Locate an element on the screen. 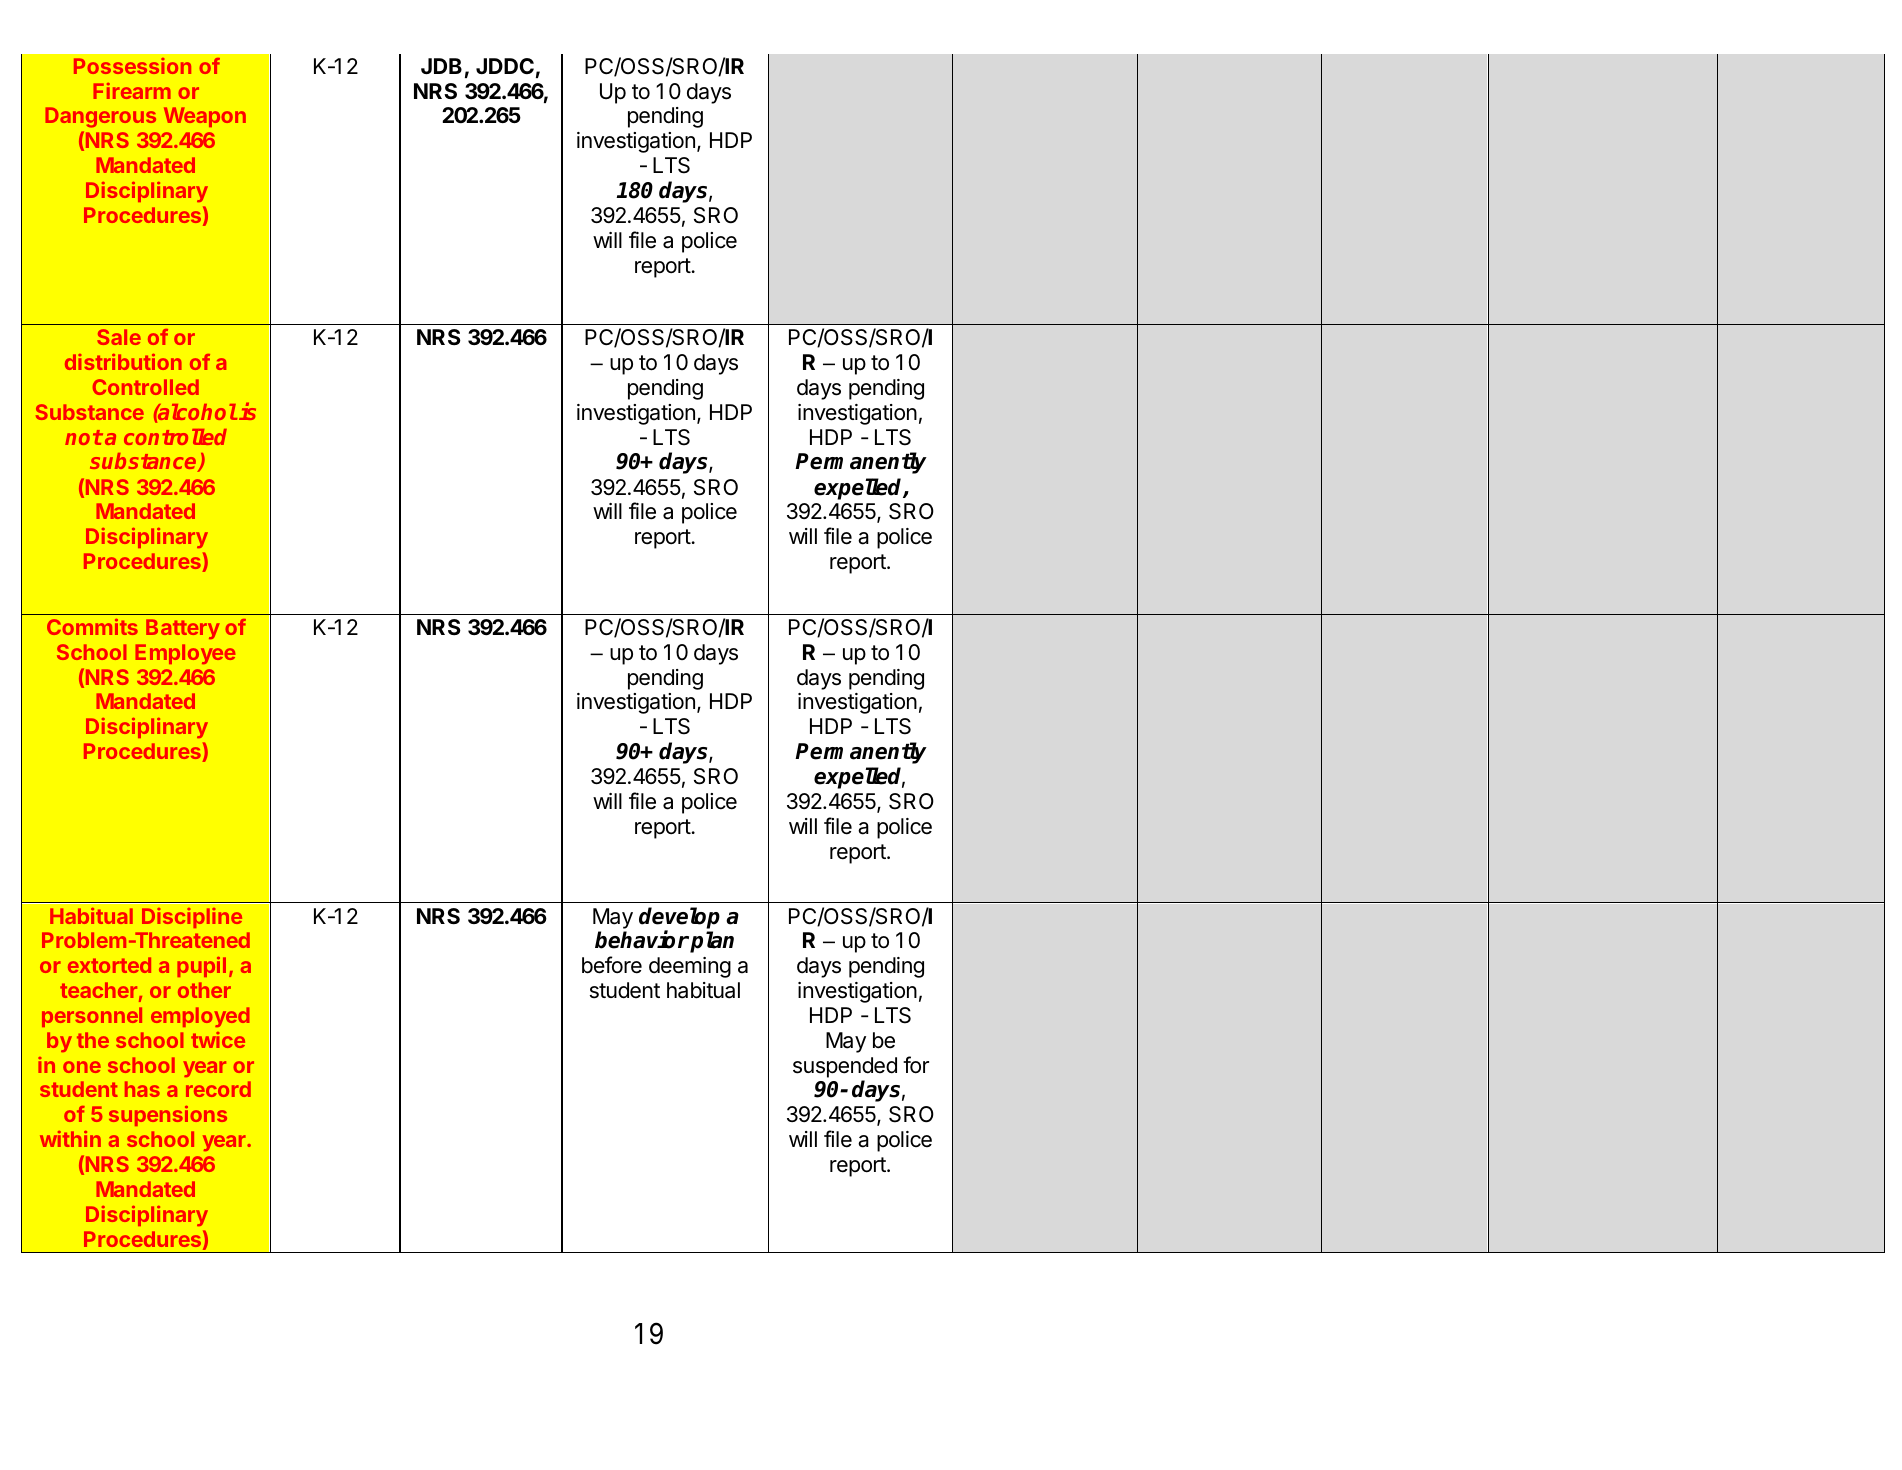 The height and width of the screenshot is (1470, 1902). Possession is located at coordinates (132, 66).
